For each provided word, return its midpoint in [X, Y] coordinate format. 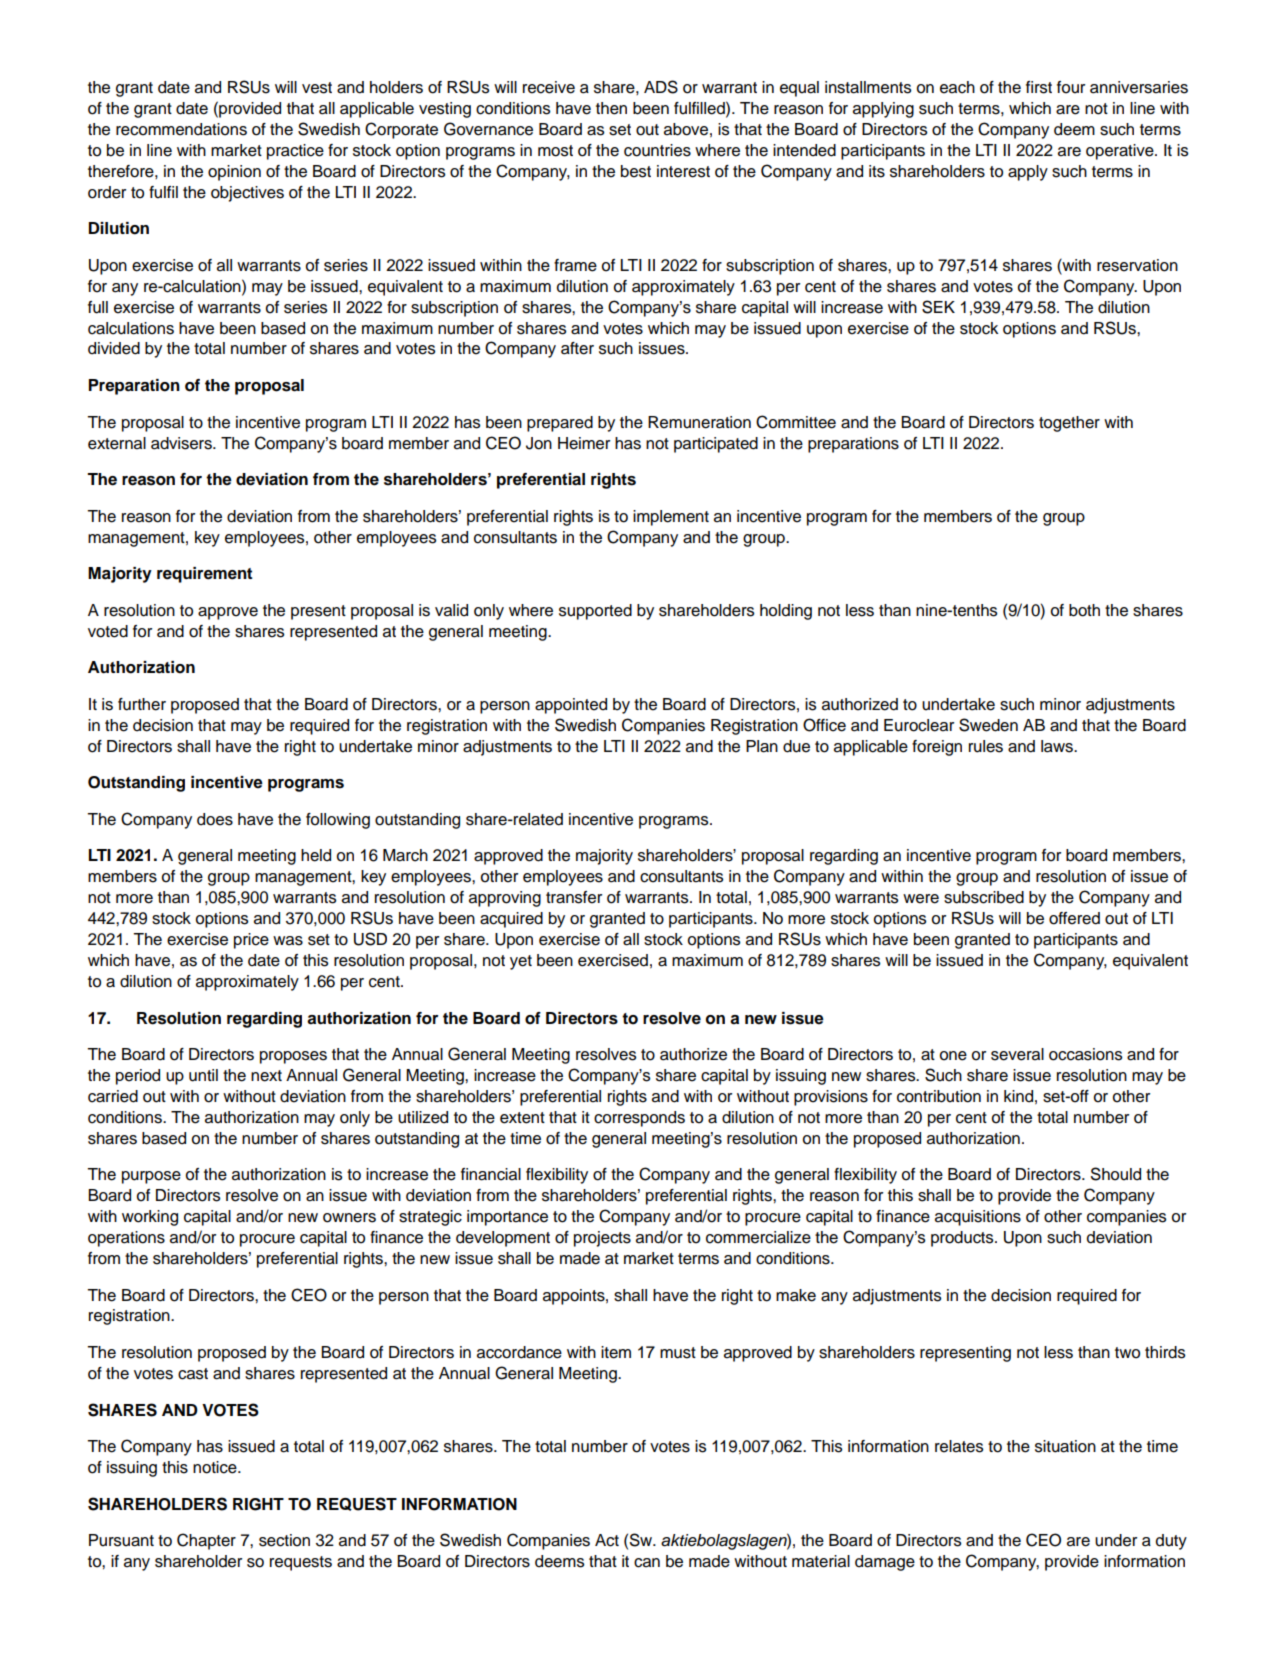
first [1039, 87]
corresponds [639, 1119]
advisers [182, 443]
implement [671, 518]
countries [657, 150]
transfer [574, 897]
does [215, 819]
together [1069, 424]
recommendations [181, 129]
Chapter [206, 1541]
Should [1116, 1174]
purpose [151, 1177]
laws [1058, 746]
